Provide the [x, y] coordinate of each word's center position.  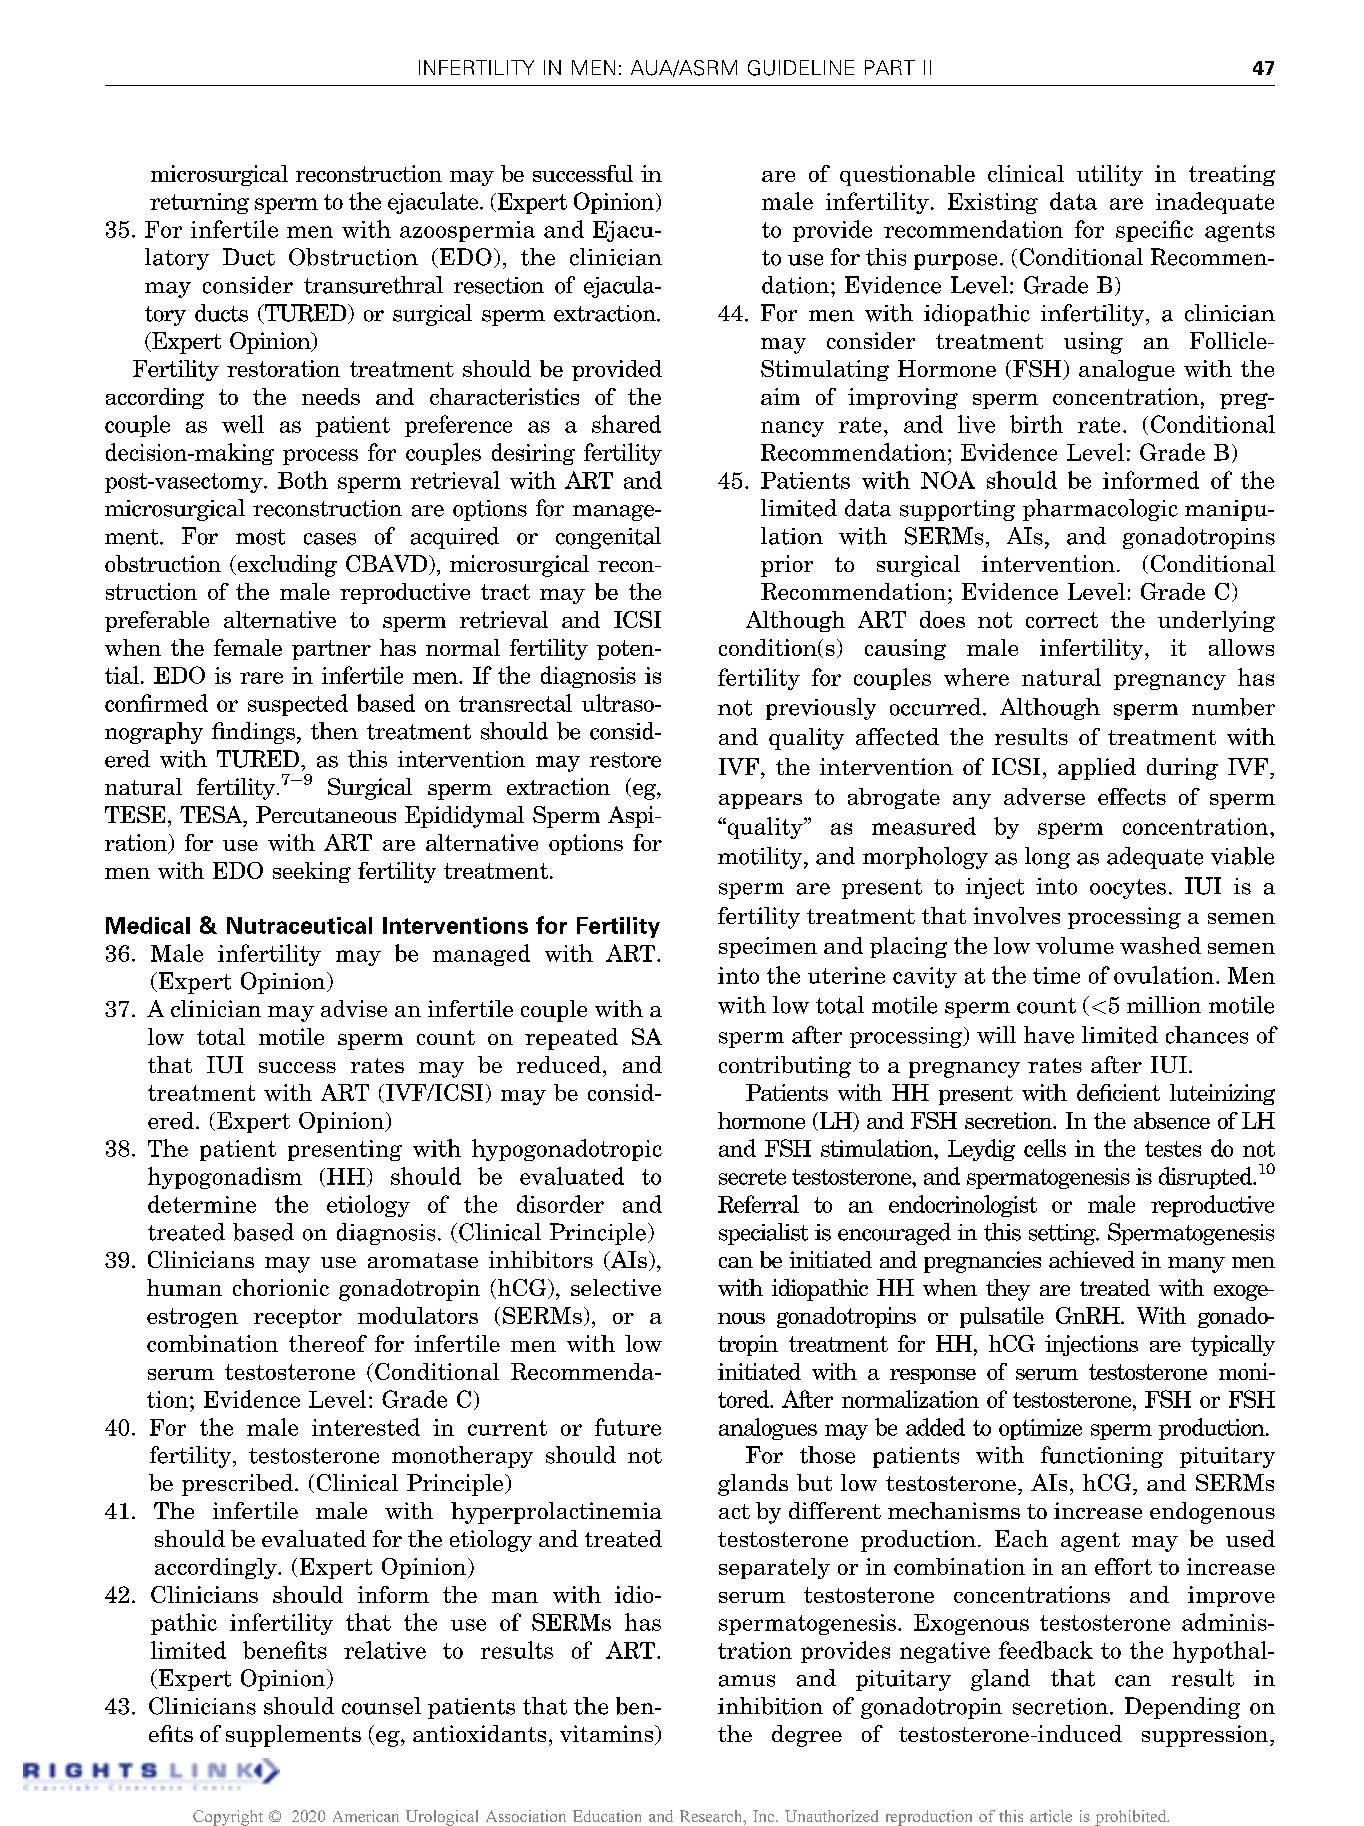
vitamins [608, 1735]
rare [261, 678]
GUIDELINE [801, 68]
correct [1062, 620]
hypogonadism [225, 1178]
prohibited [1132, 1818]
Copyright [228, 1818]
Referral [758, 1204]
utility [1110, 175]
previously [821, 709]
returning [199, 203]
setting [1063, 1234]
